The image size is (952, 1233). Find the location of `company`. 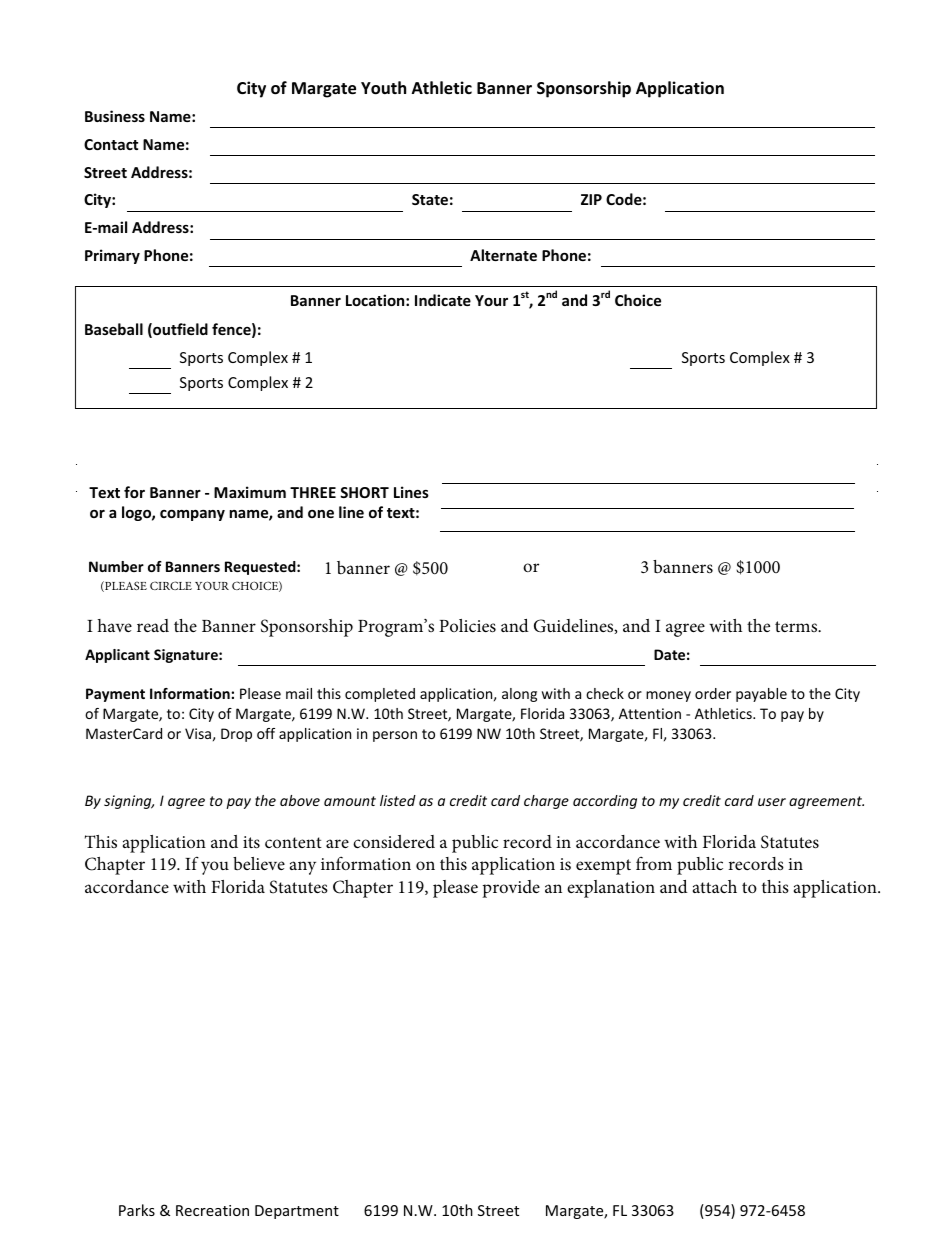

company is located at coordinates (192, 515).
